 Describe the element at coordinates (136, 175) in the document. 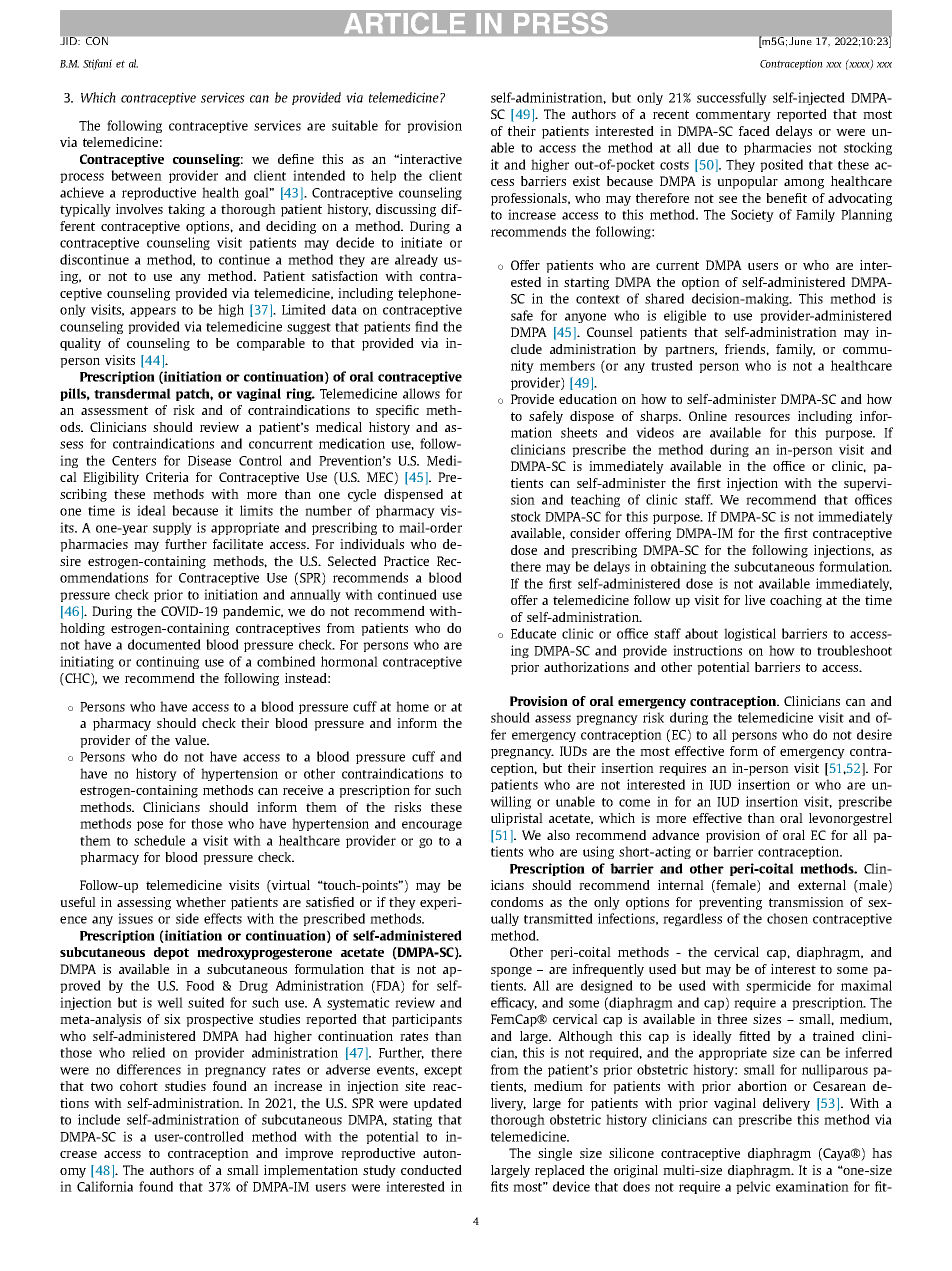

I see `between` at that location.
